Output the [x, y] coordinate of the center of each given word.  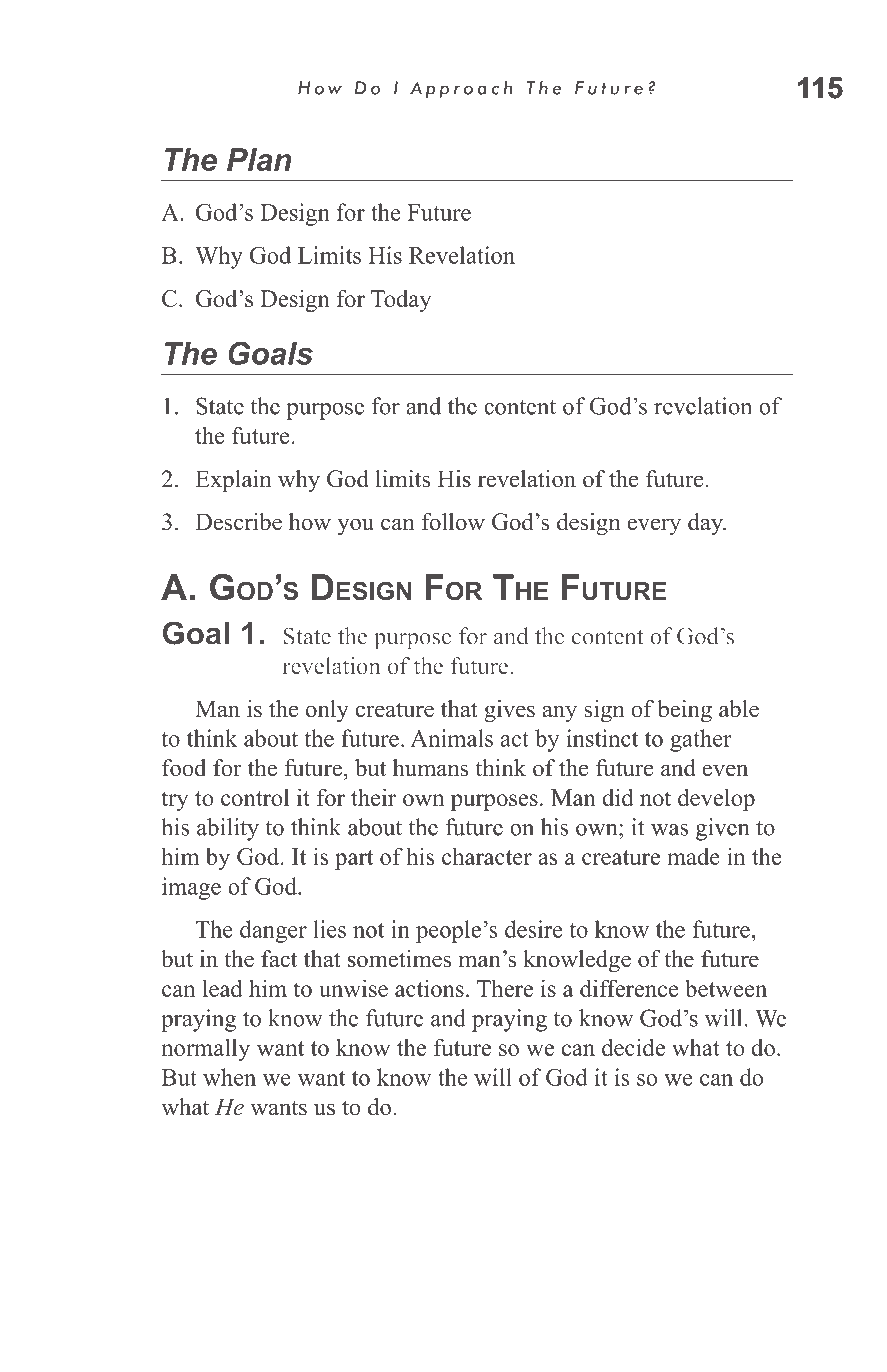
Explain [233, 481]
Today [401, 301]
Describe [238, 522]
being [684, 711]
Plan [259, 159]
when [229, 1077]
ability [228, 829]
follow [453, 522]
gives [509, 711]
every [654, 527]
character [487, 856]
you [355, 527]
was [669, 830]
